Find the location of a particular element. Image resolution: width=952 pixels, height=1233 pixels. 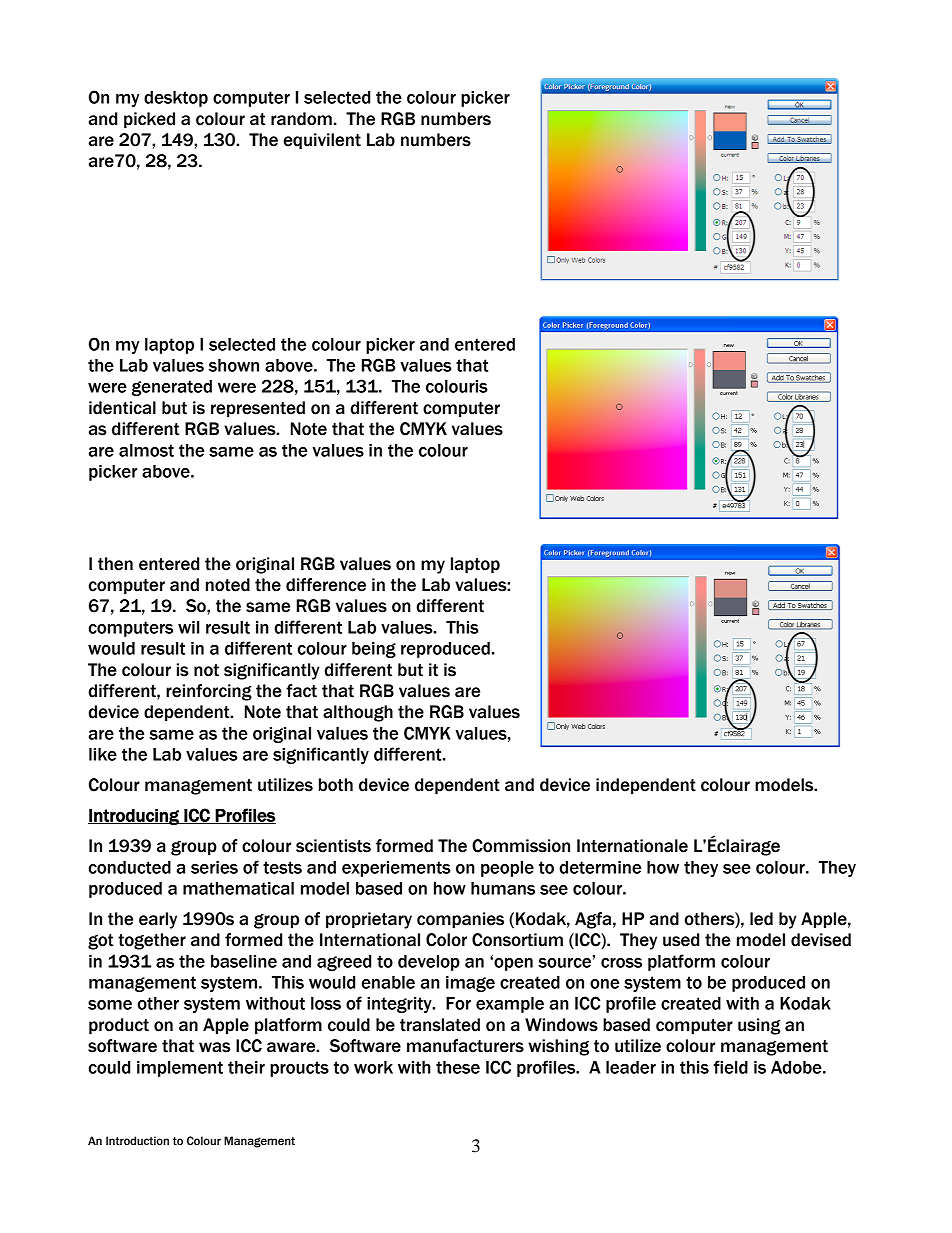

wil is located at coordinates (188, 627).
